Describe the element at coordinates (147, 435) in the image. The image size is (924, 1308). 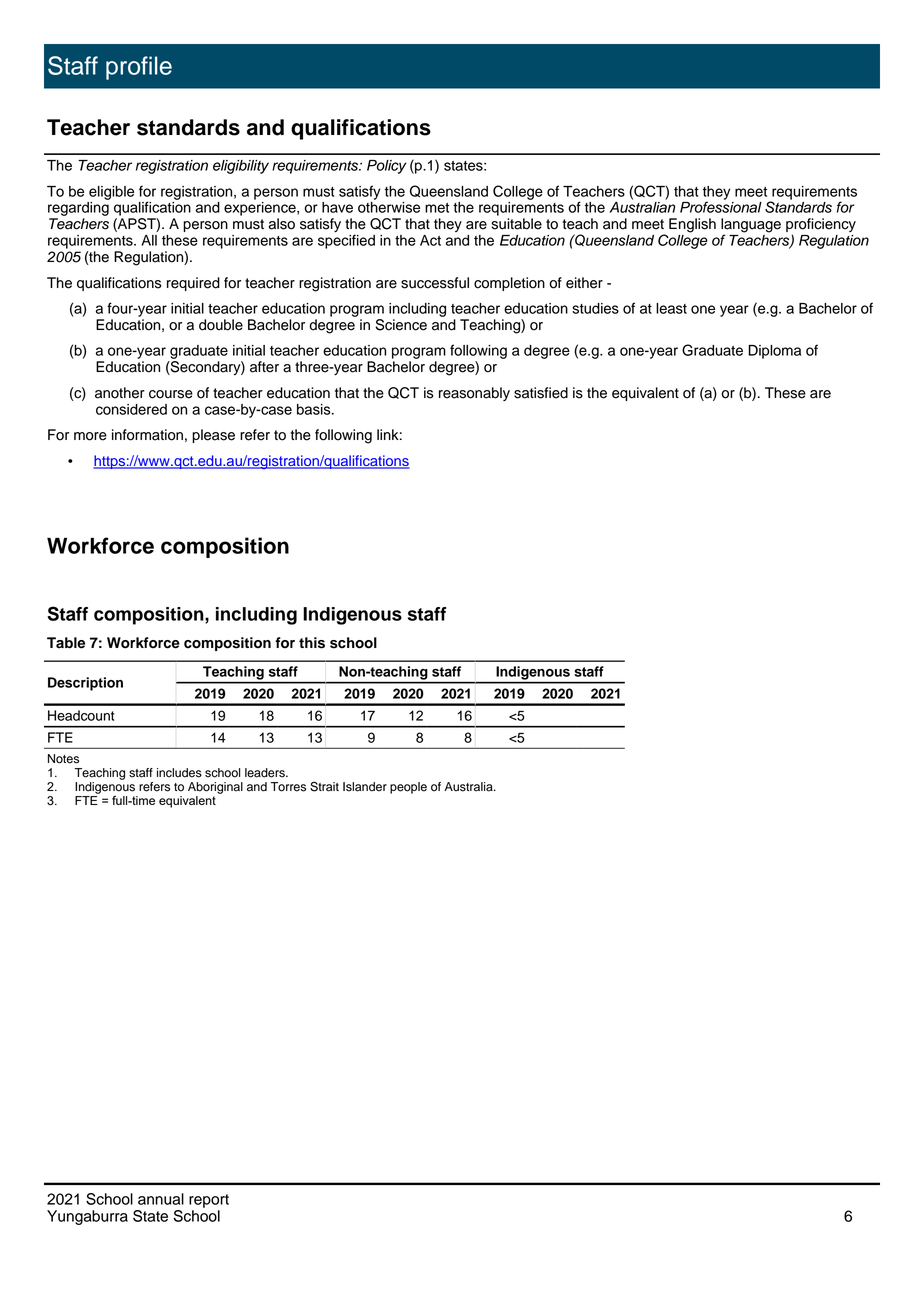
I see `information` at that location.
